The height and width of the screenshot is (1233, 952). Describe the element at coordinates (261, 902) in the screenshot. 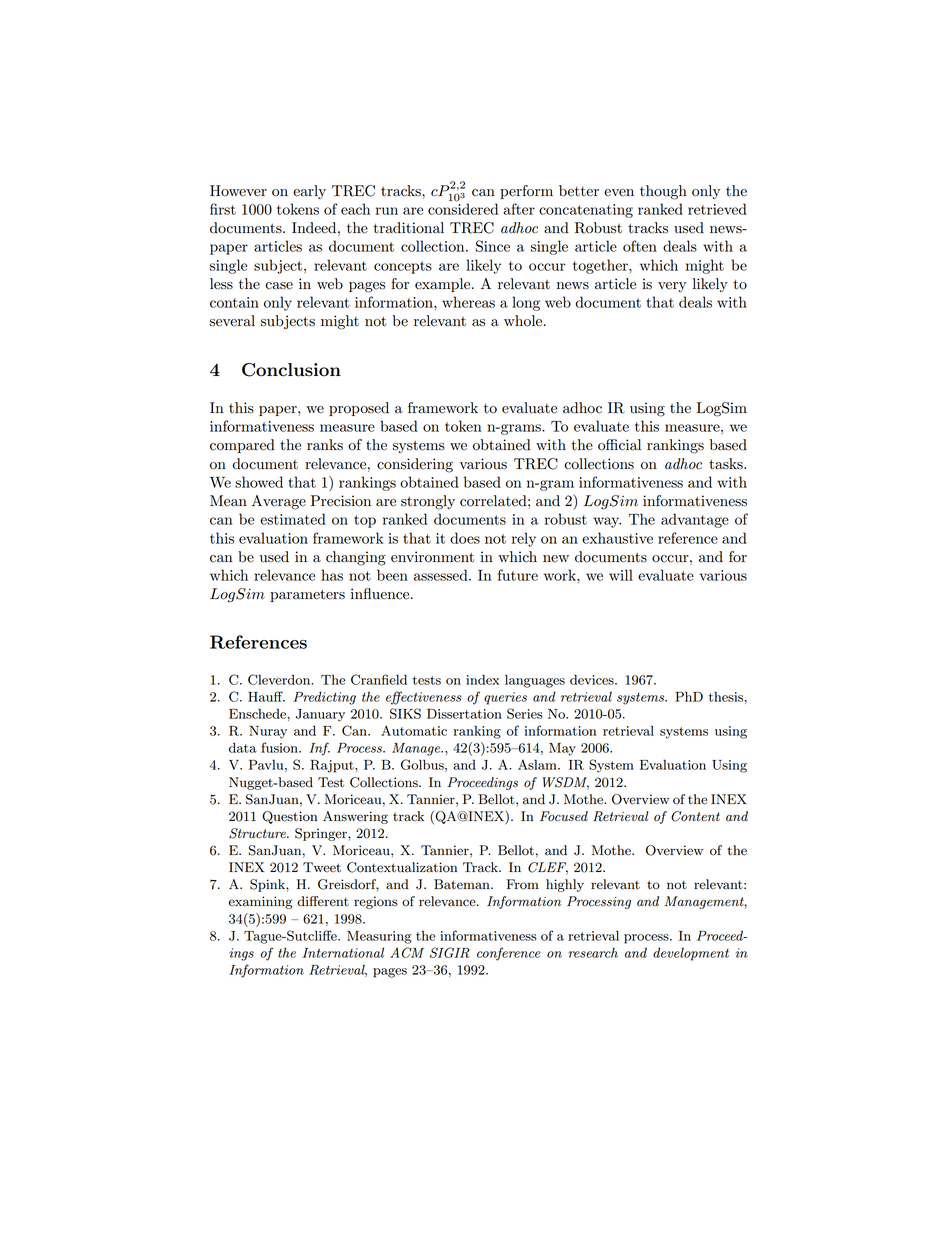

I see `examining` at that location.
